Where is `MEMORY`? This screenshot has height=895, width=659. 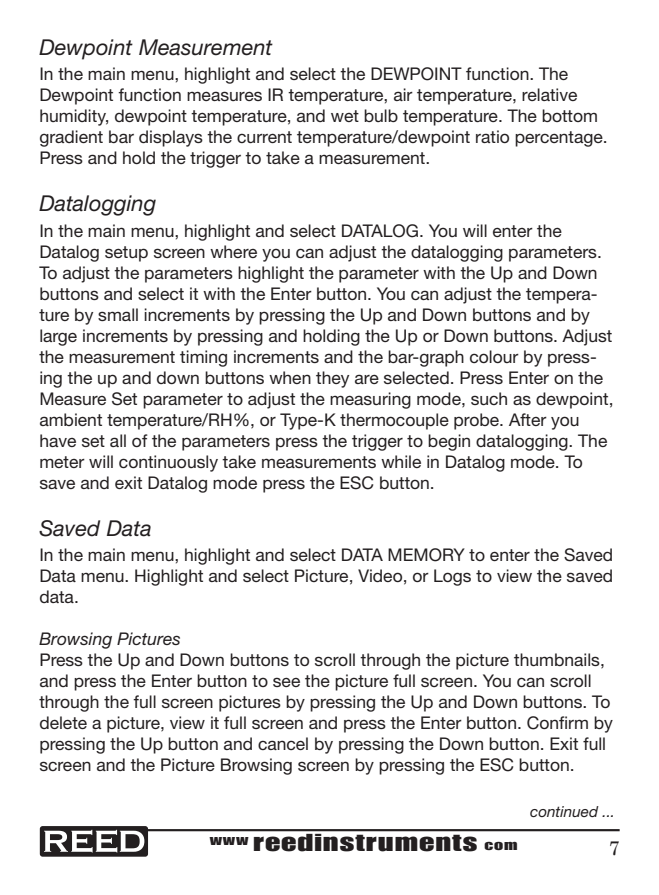
MEMORY is located at coordinates (426, 555).
